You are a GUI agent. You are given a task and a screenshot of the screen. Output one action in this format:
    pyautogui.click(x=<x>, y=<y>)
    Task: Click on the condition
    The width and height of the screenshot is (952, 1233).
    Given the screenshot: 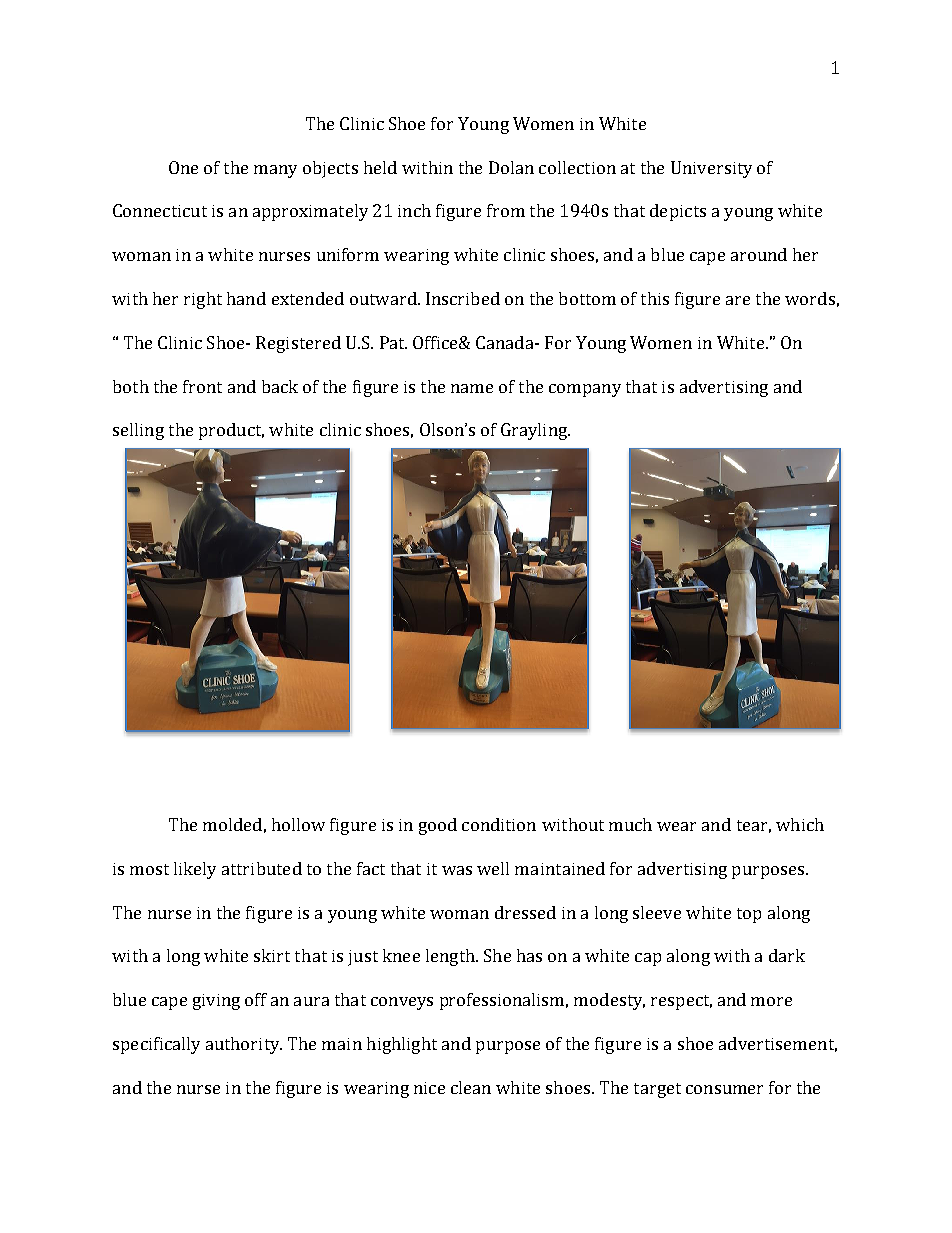 What is the action you would take?
    pyautogui.click(x=499, y=824)
